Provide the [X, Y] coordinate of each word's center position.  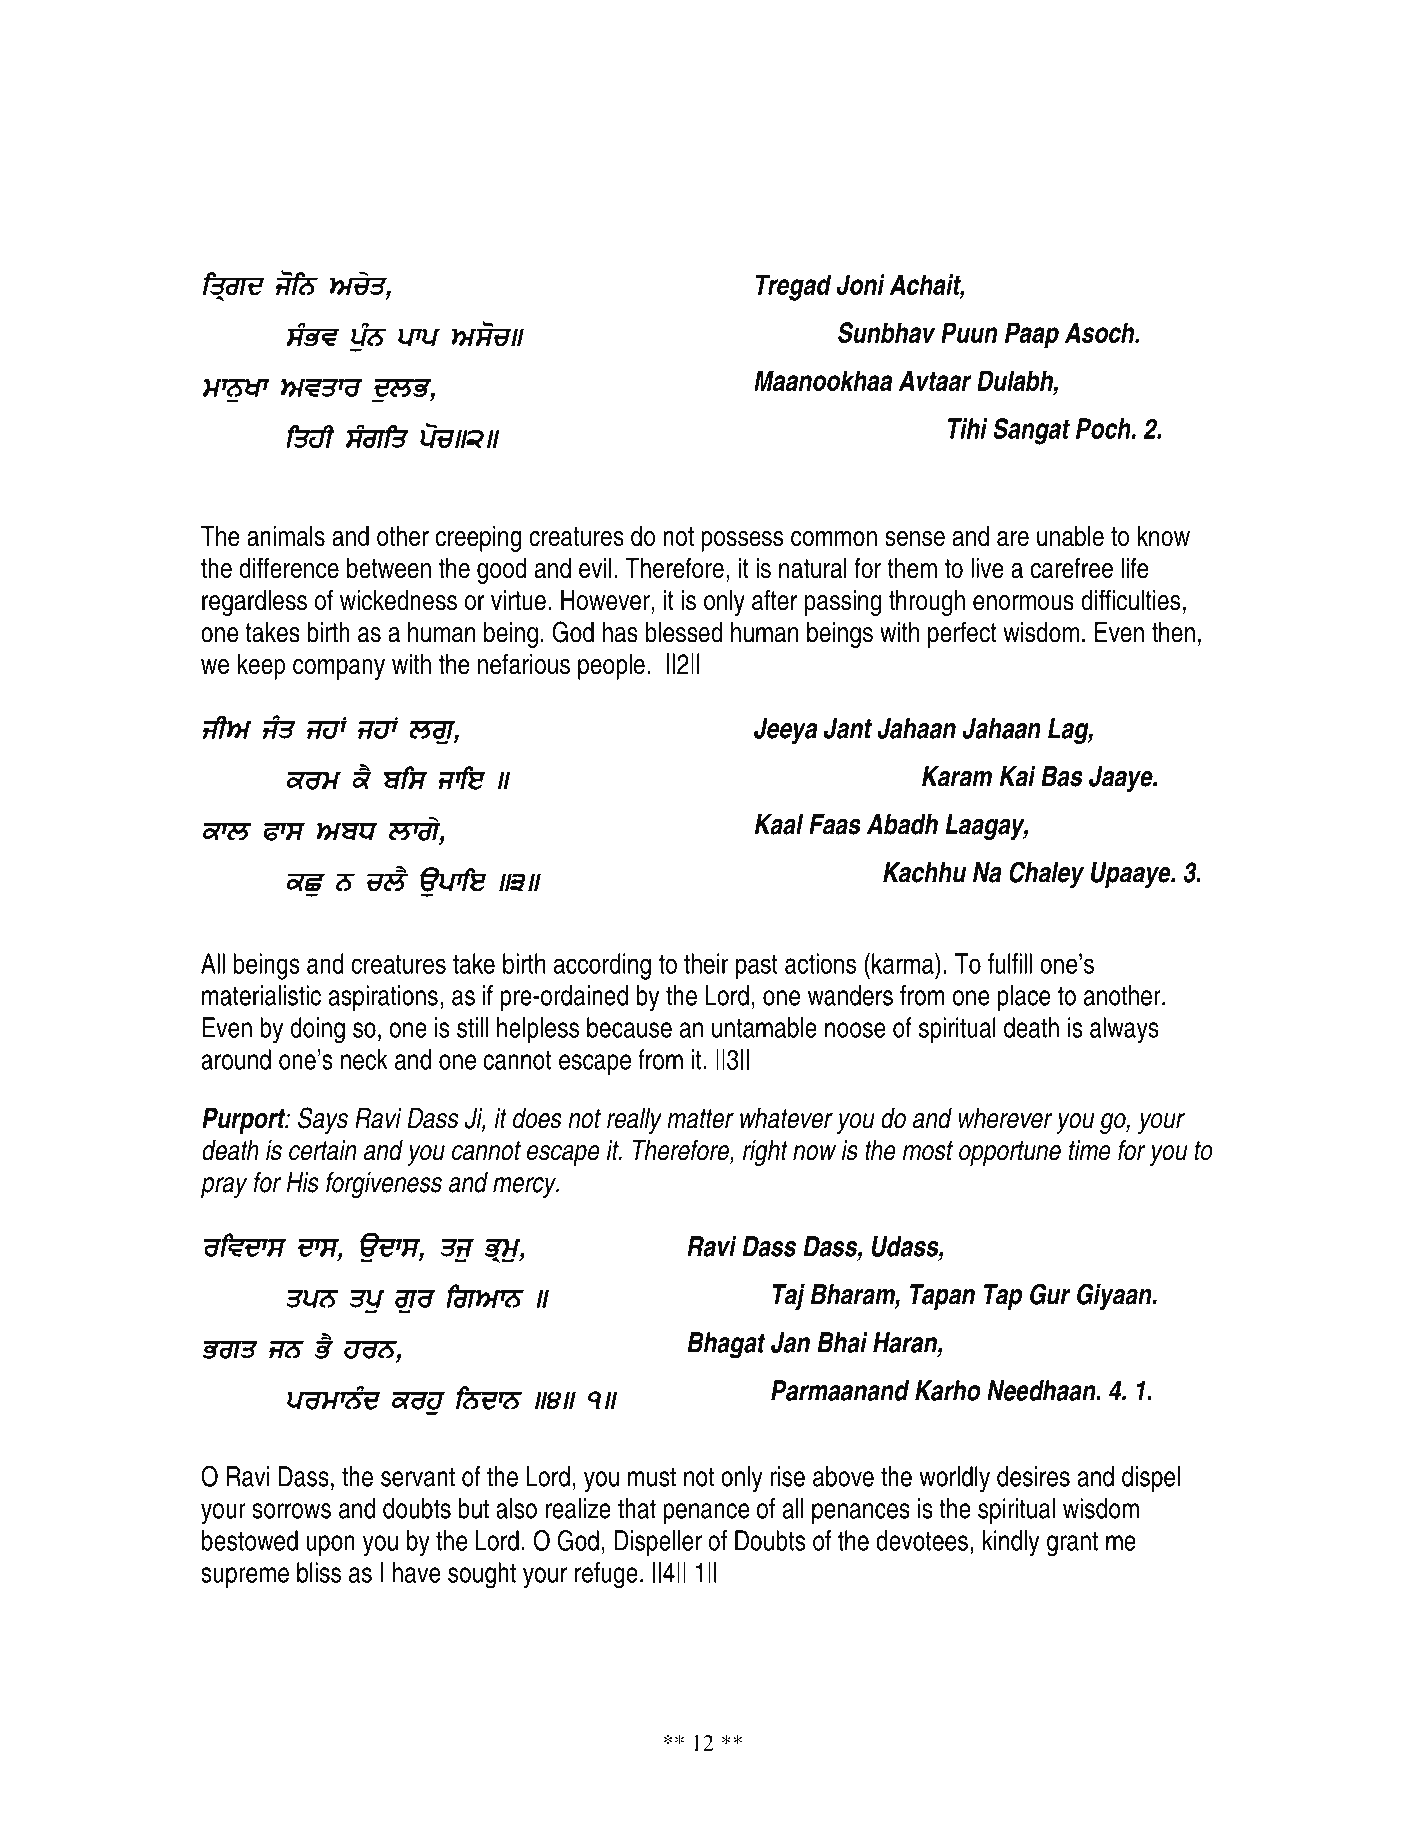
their [706, 963]
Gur [1050, 1294]
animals [286, 536]
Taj [789, 1297]
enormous [1023, 603]
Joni [861, 284]
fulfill [1010, 963]
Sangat [1031, 431]
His [303, 1182]
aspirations [383, 998]
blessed [684, 632]
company [339, 669]
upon [330, 1545]
